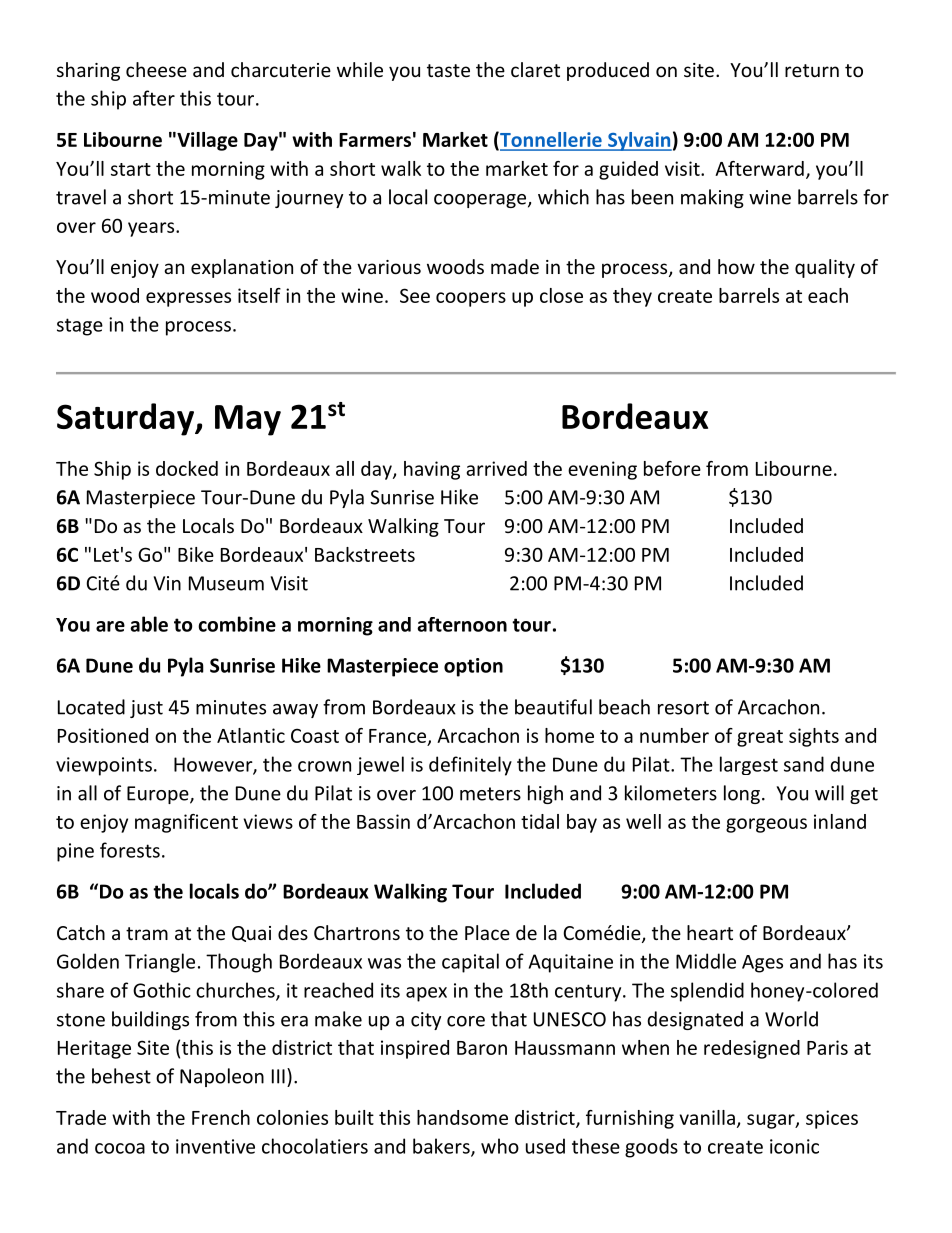  Describe the element at coordinates (88, 71) in the document. I see `sharing` at that location.
